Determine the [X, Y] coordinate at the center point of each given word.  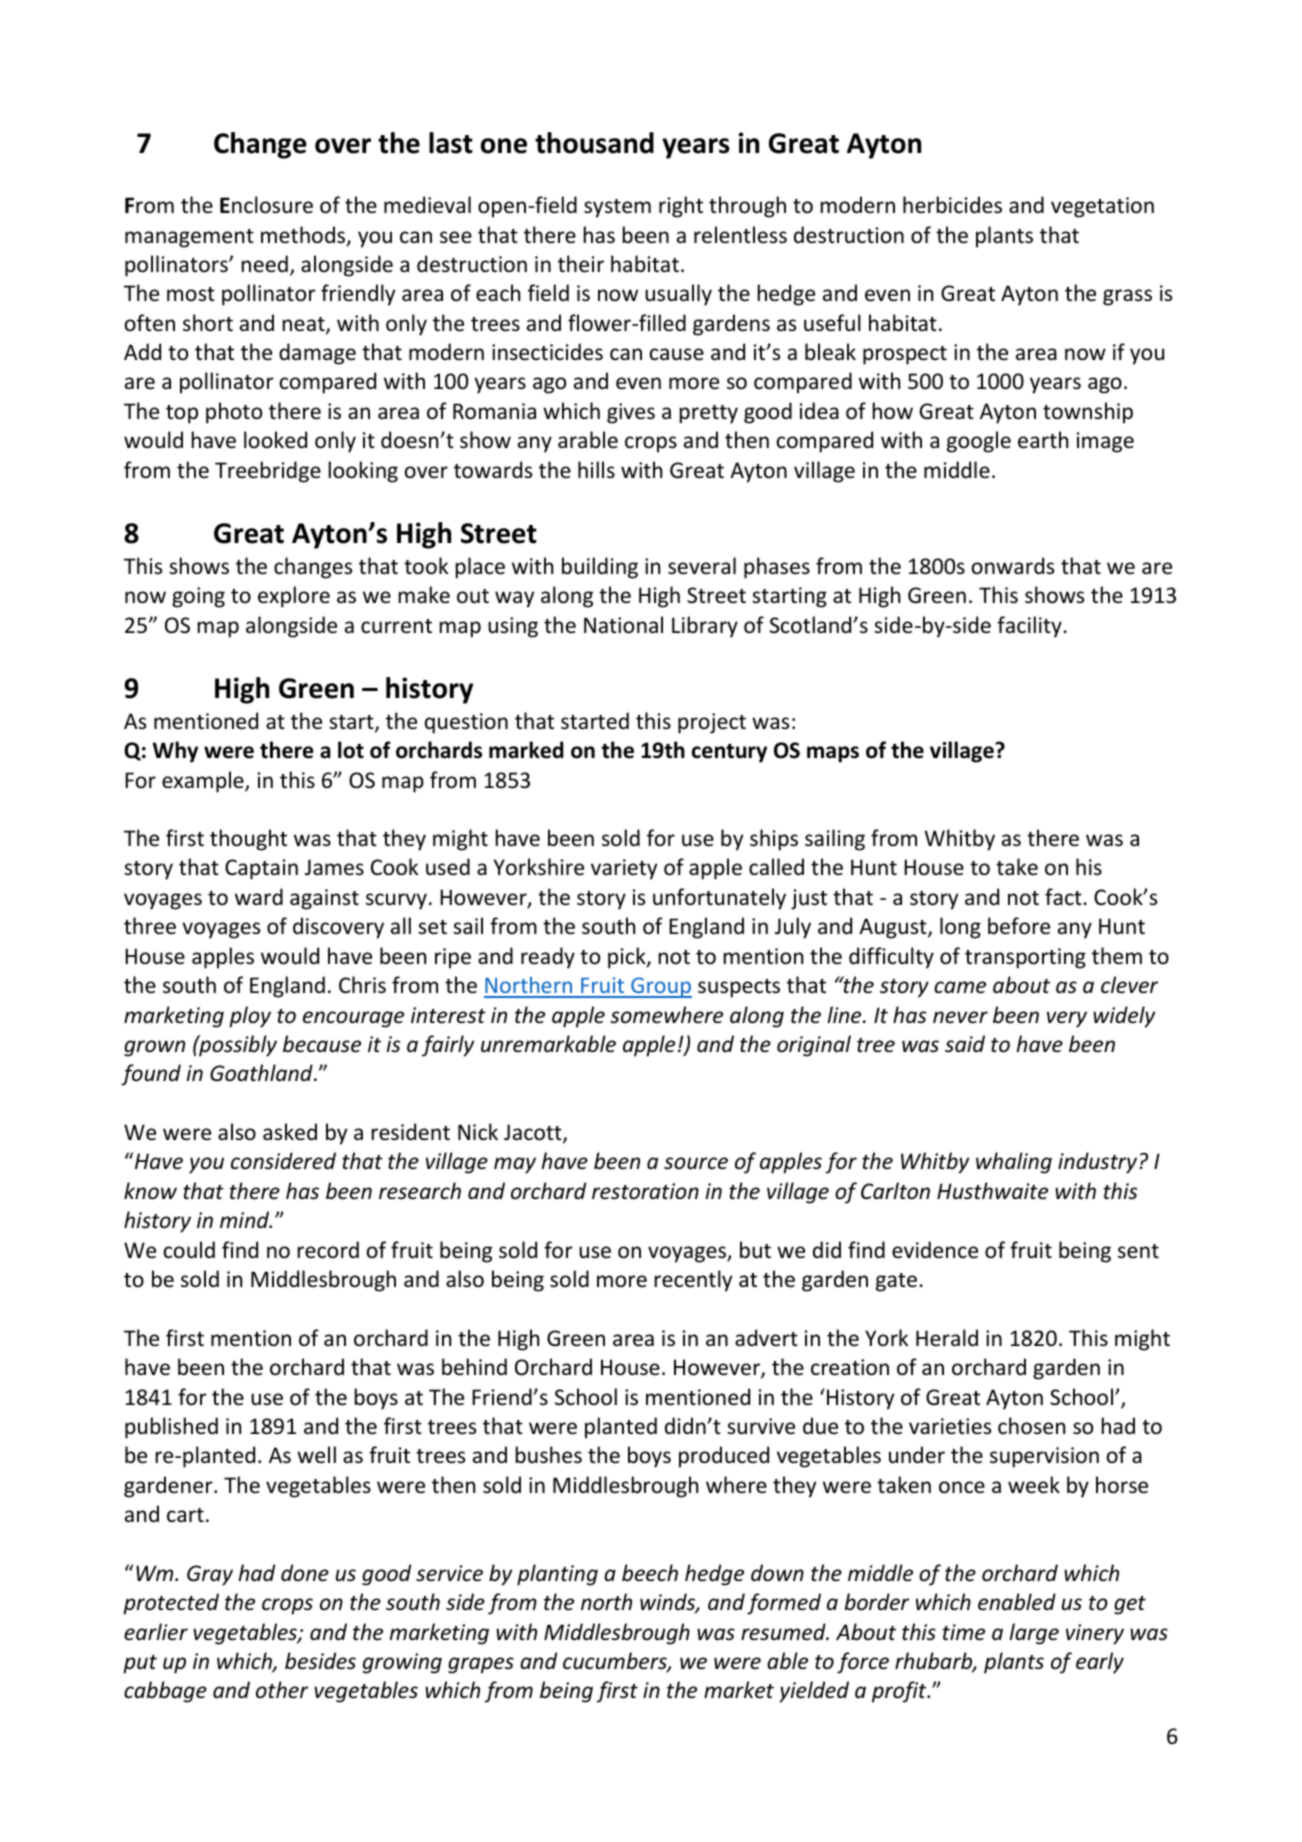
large [1034, 1634]
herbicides [952, 205]
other [282, 1690]
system [617, 208]
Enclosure [266, 205]
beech [650, 1573]
